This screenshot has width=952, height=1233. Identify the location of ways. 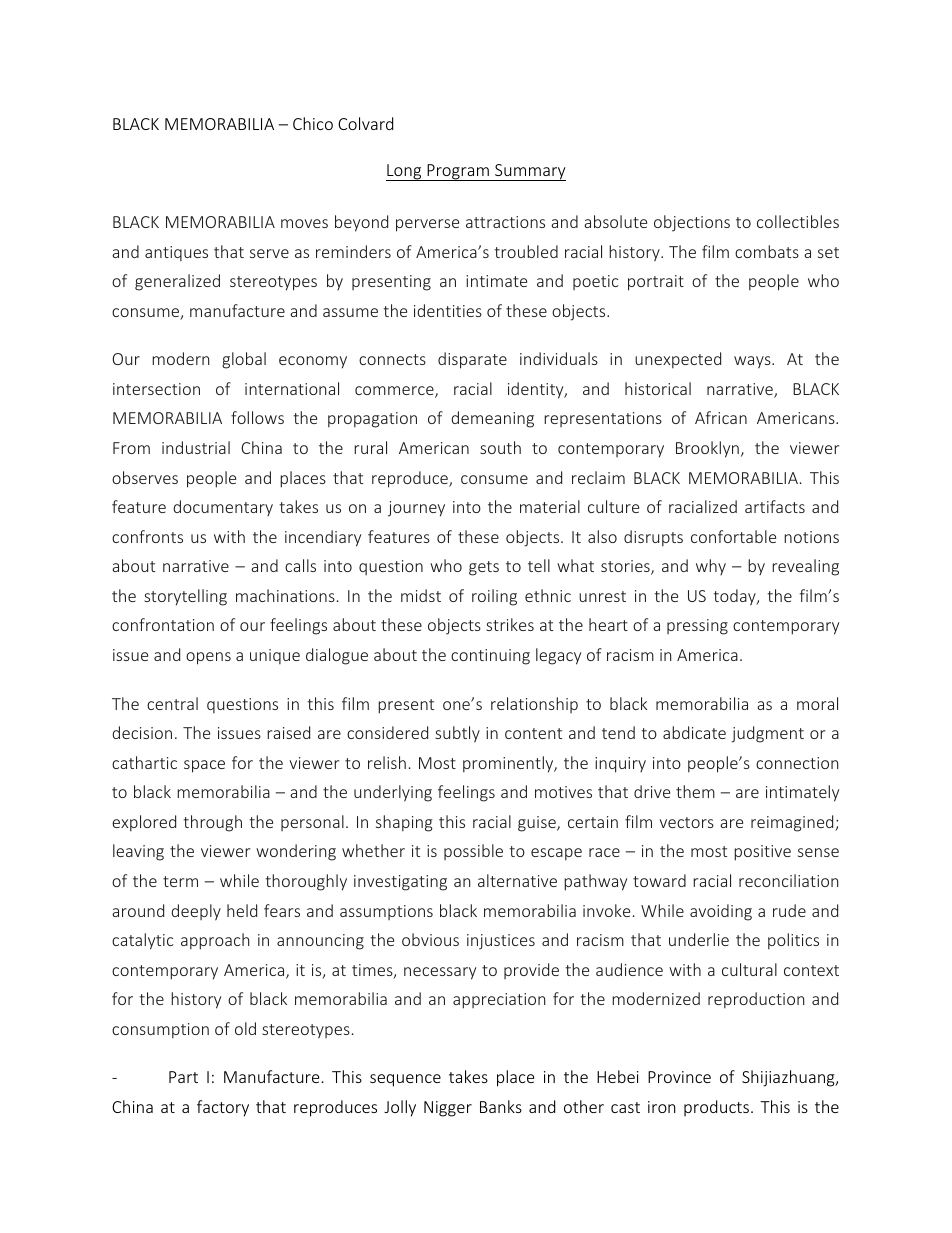
(753, 362).
